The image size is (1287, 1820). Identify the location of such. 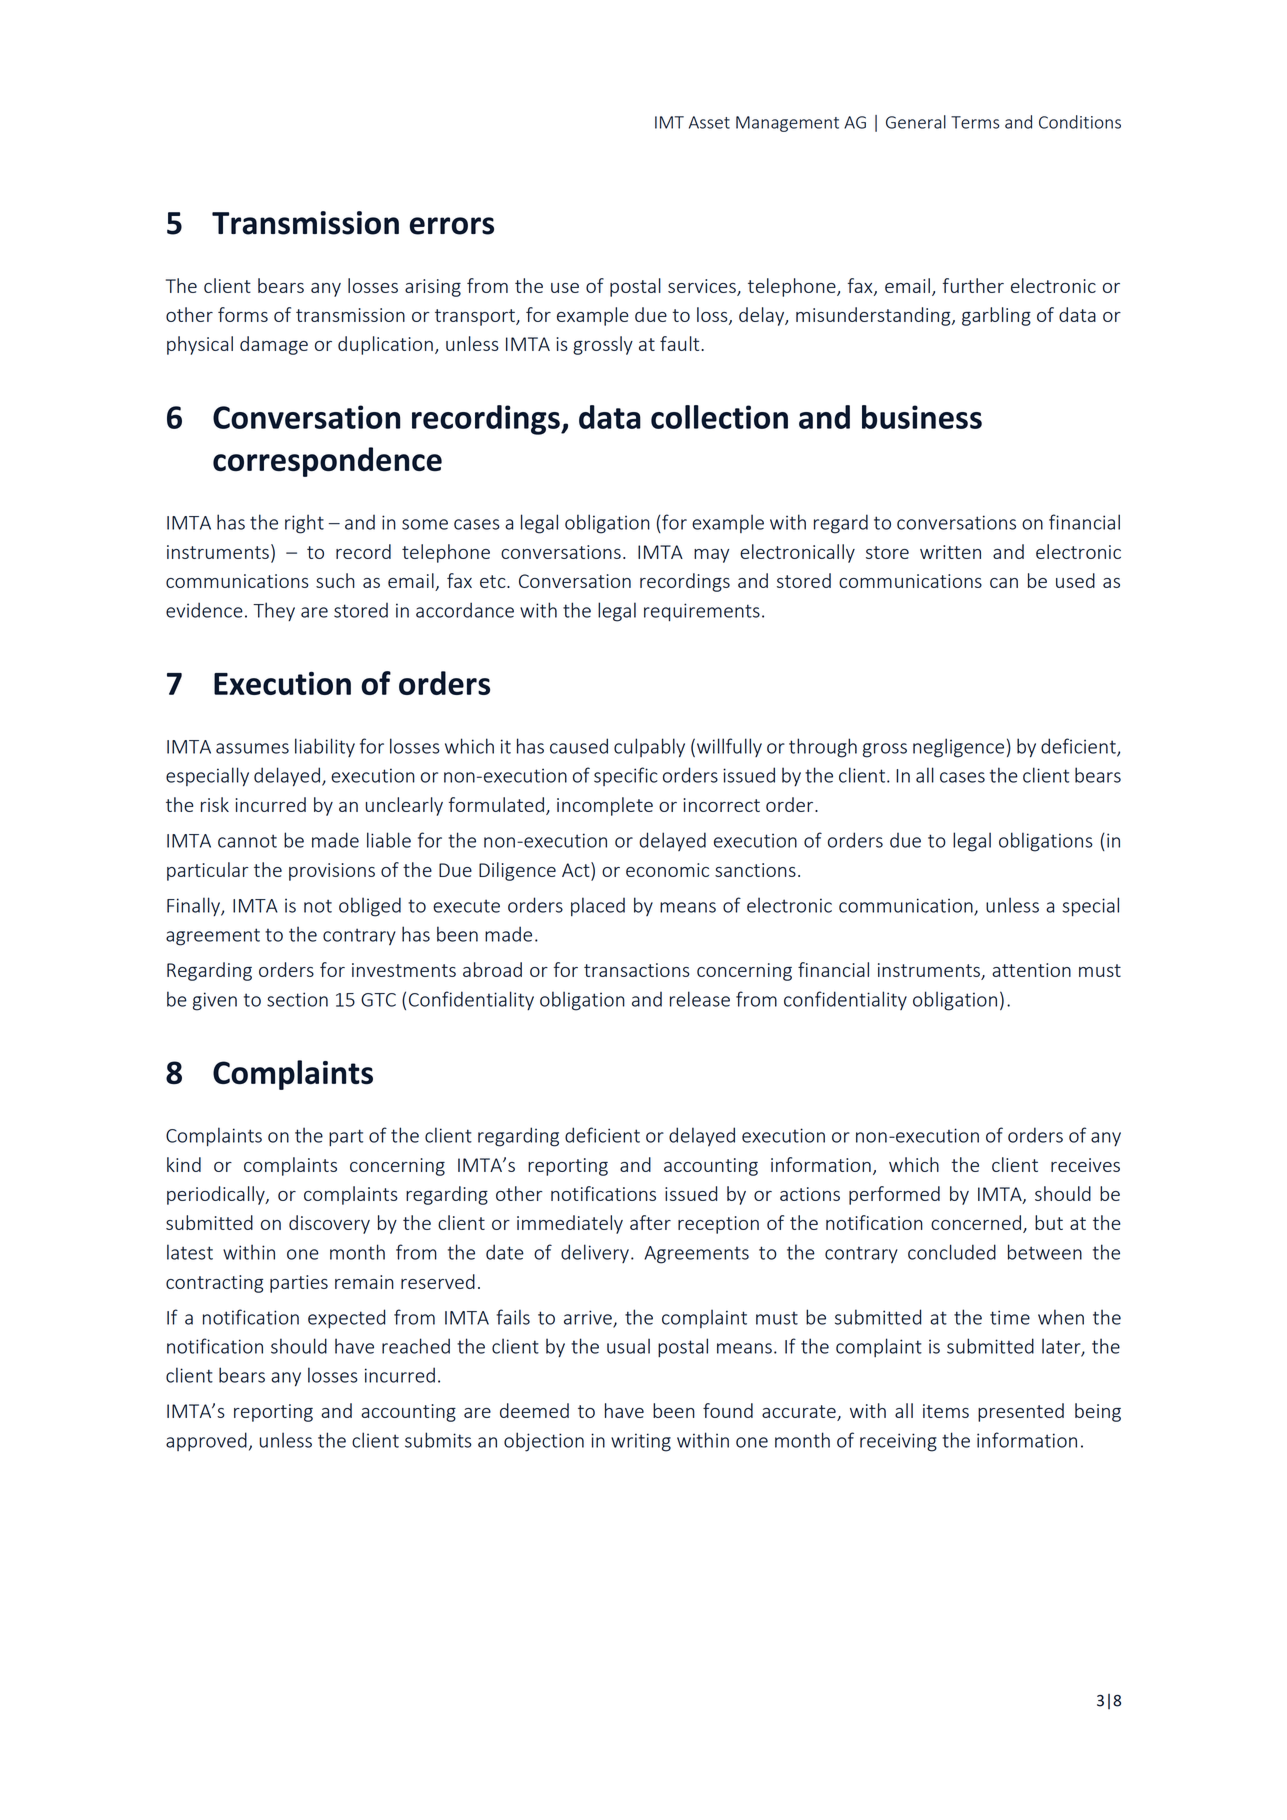
(335, 580).
